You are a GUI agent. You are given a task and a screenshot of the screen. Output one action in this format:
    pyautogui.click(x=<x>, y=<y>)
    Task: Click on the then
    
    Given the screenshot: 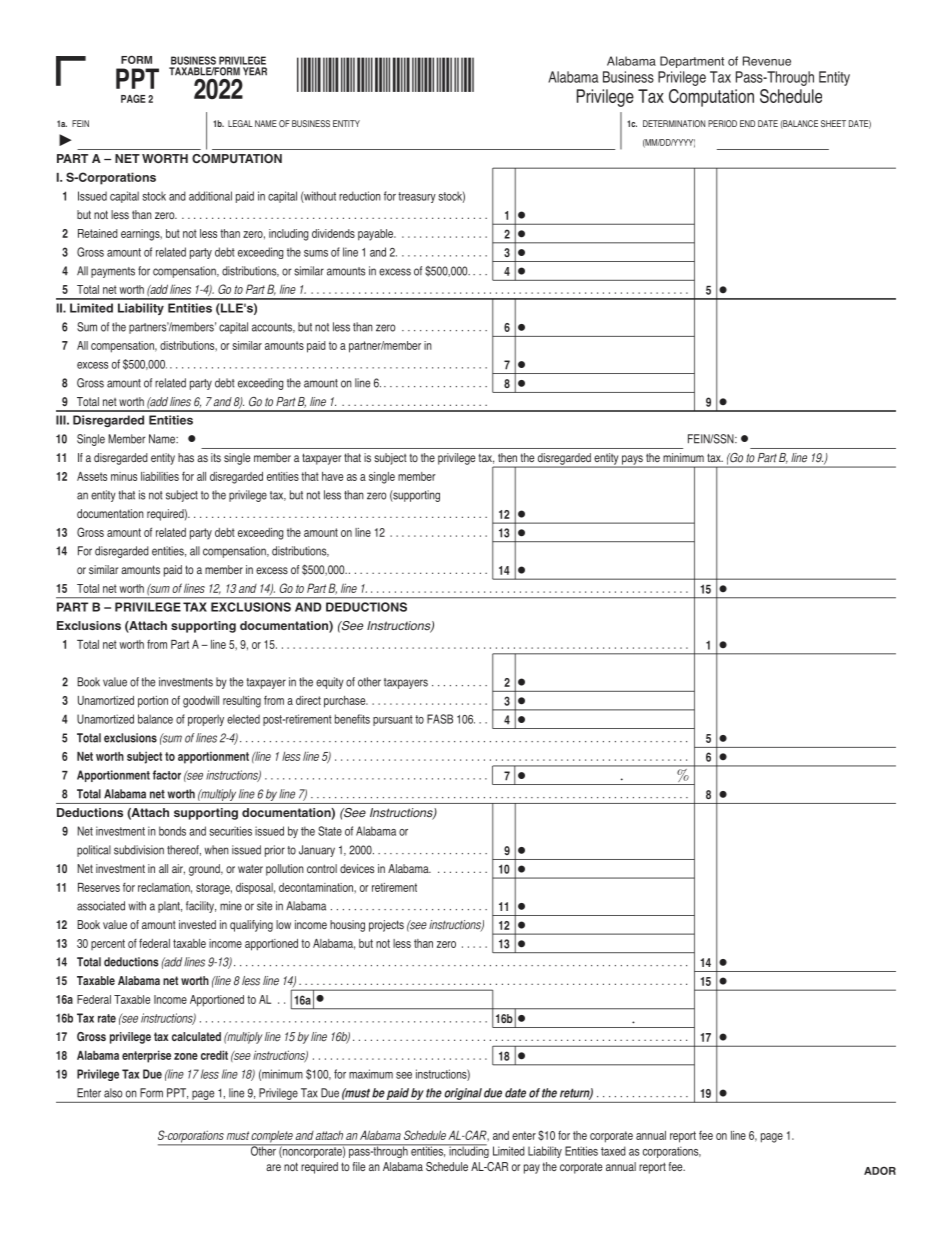 What is the action you would take?
    pyautogui.click(x=507, y=457)
